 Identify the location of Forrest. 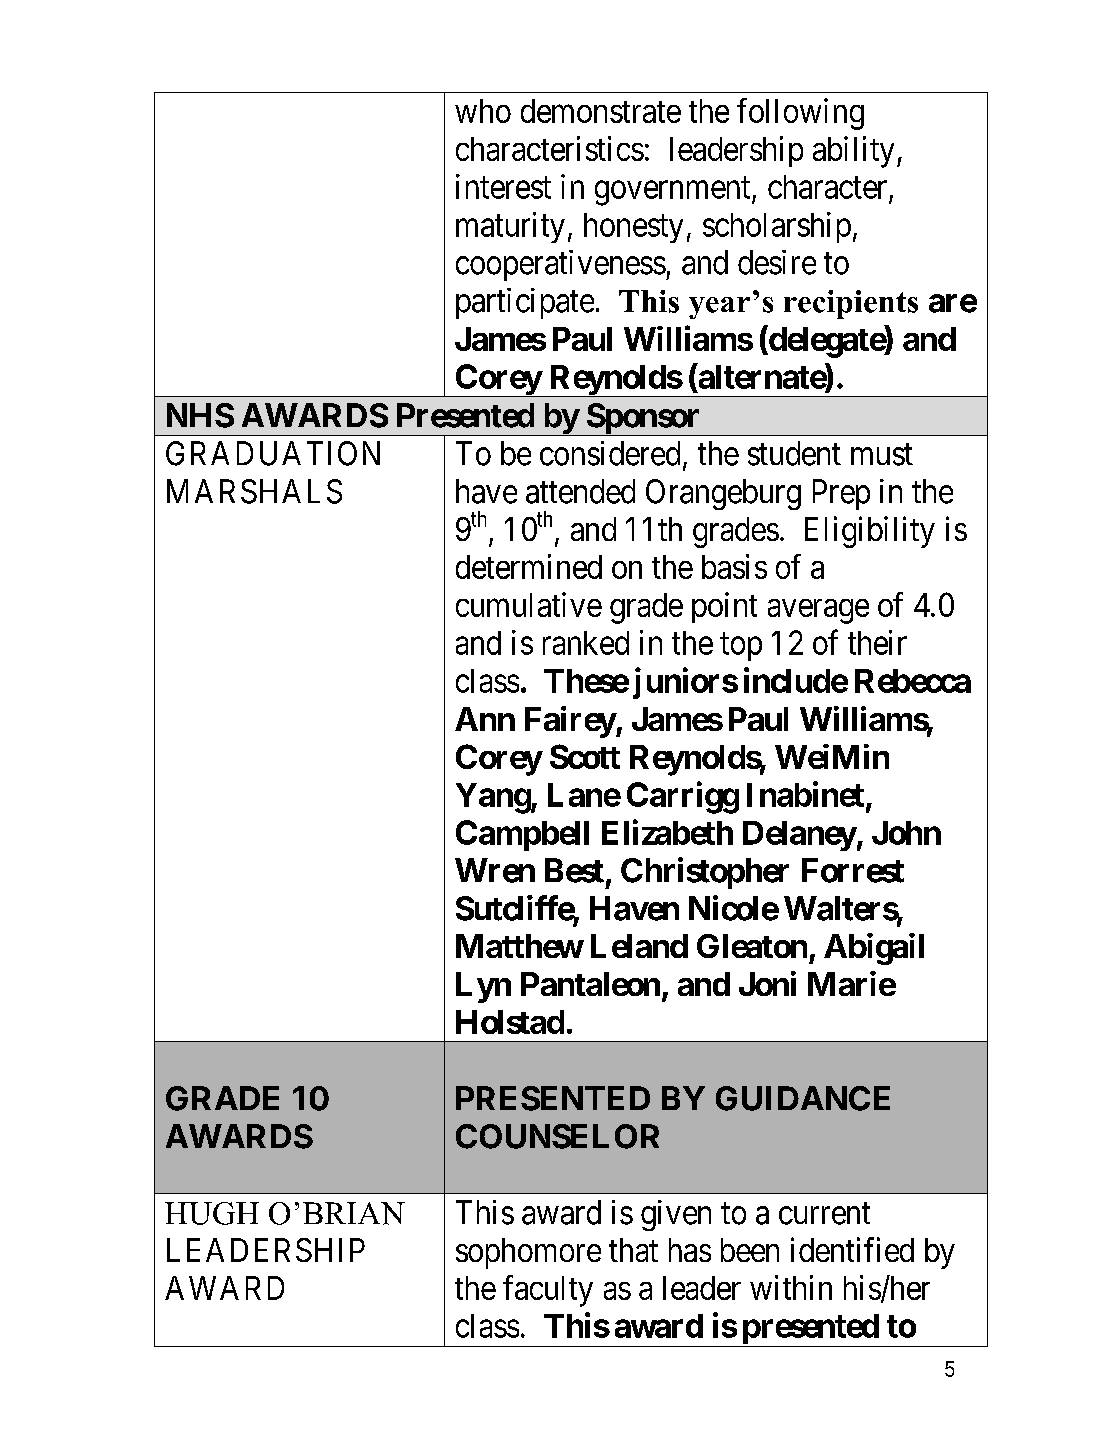
(853, 870).
